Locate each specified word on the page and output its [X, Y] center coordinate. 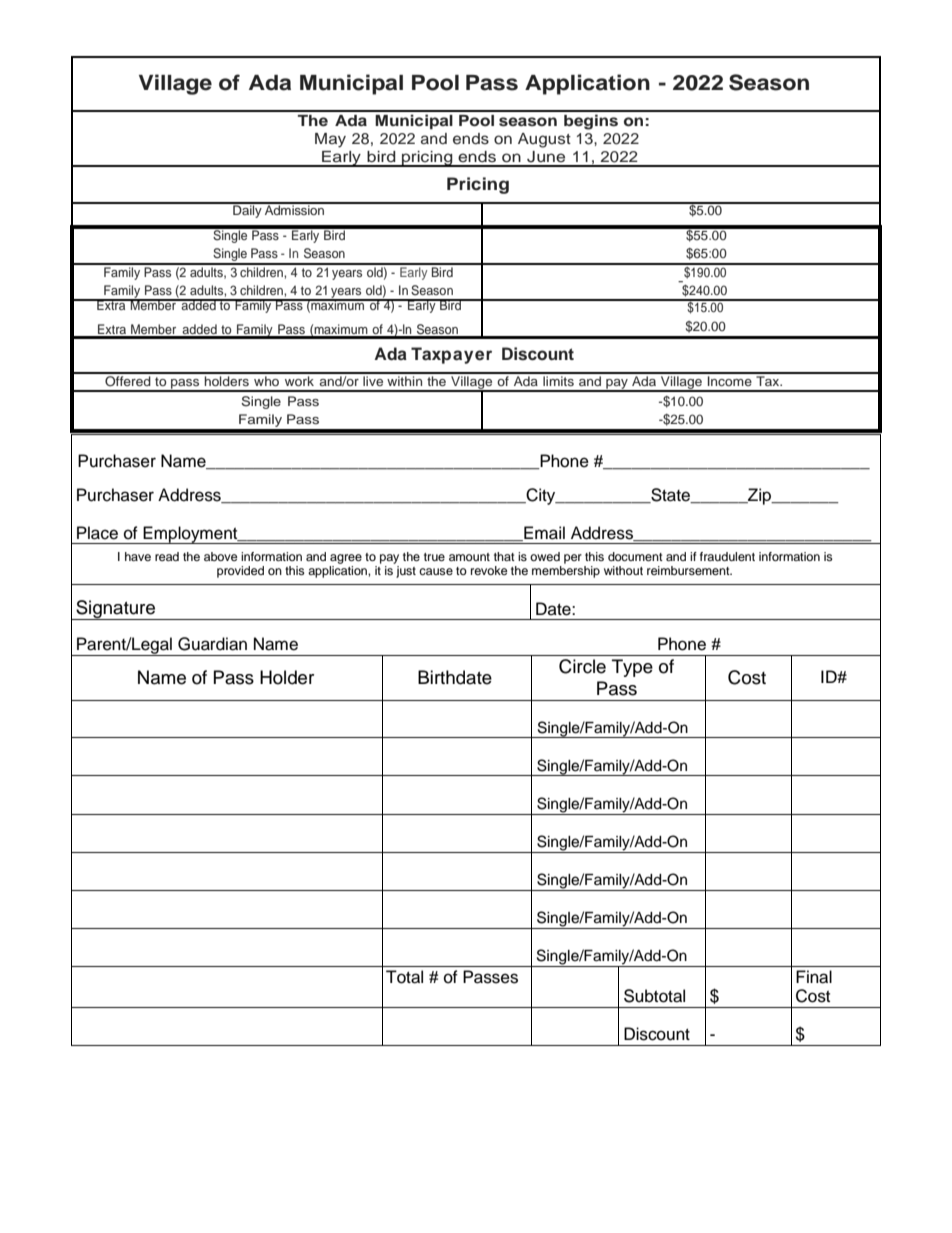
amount [469, 557]
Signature [115, 610]
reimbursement [689, 570]
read [167, 556]
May [330, 140]
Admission [295, 209]
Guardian [212, 644]
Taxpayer [451, 355]
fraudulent [727, 556]
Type [632, 668]
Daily [247, 210]
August [544, 140]
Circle [582, 666]
